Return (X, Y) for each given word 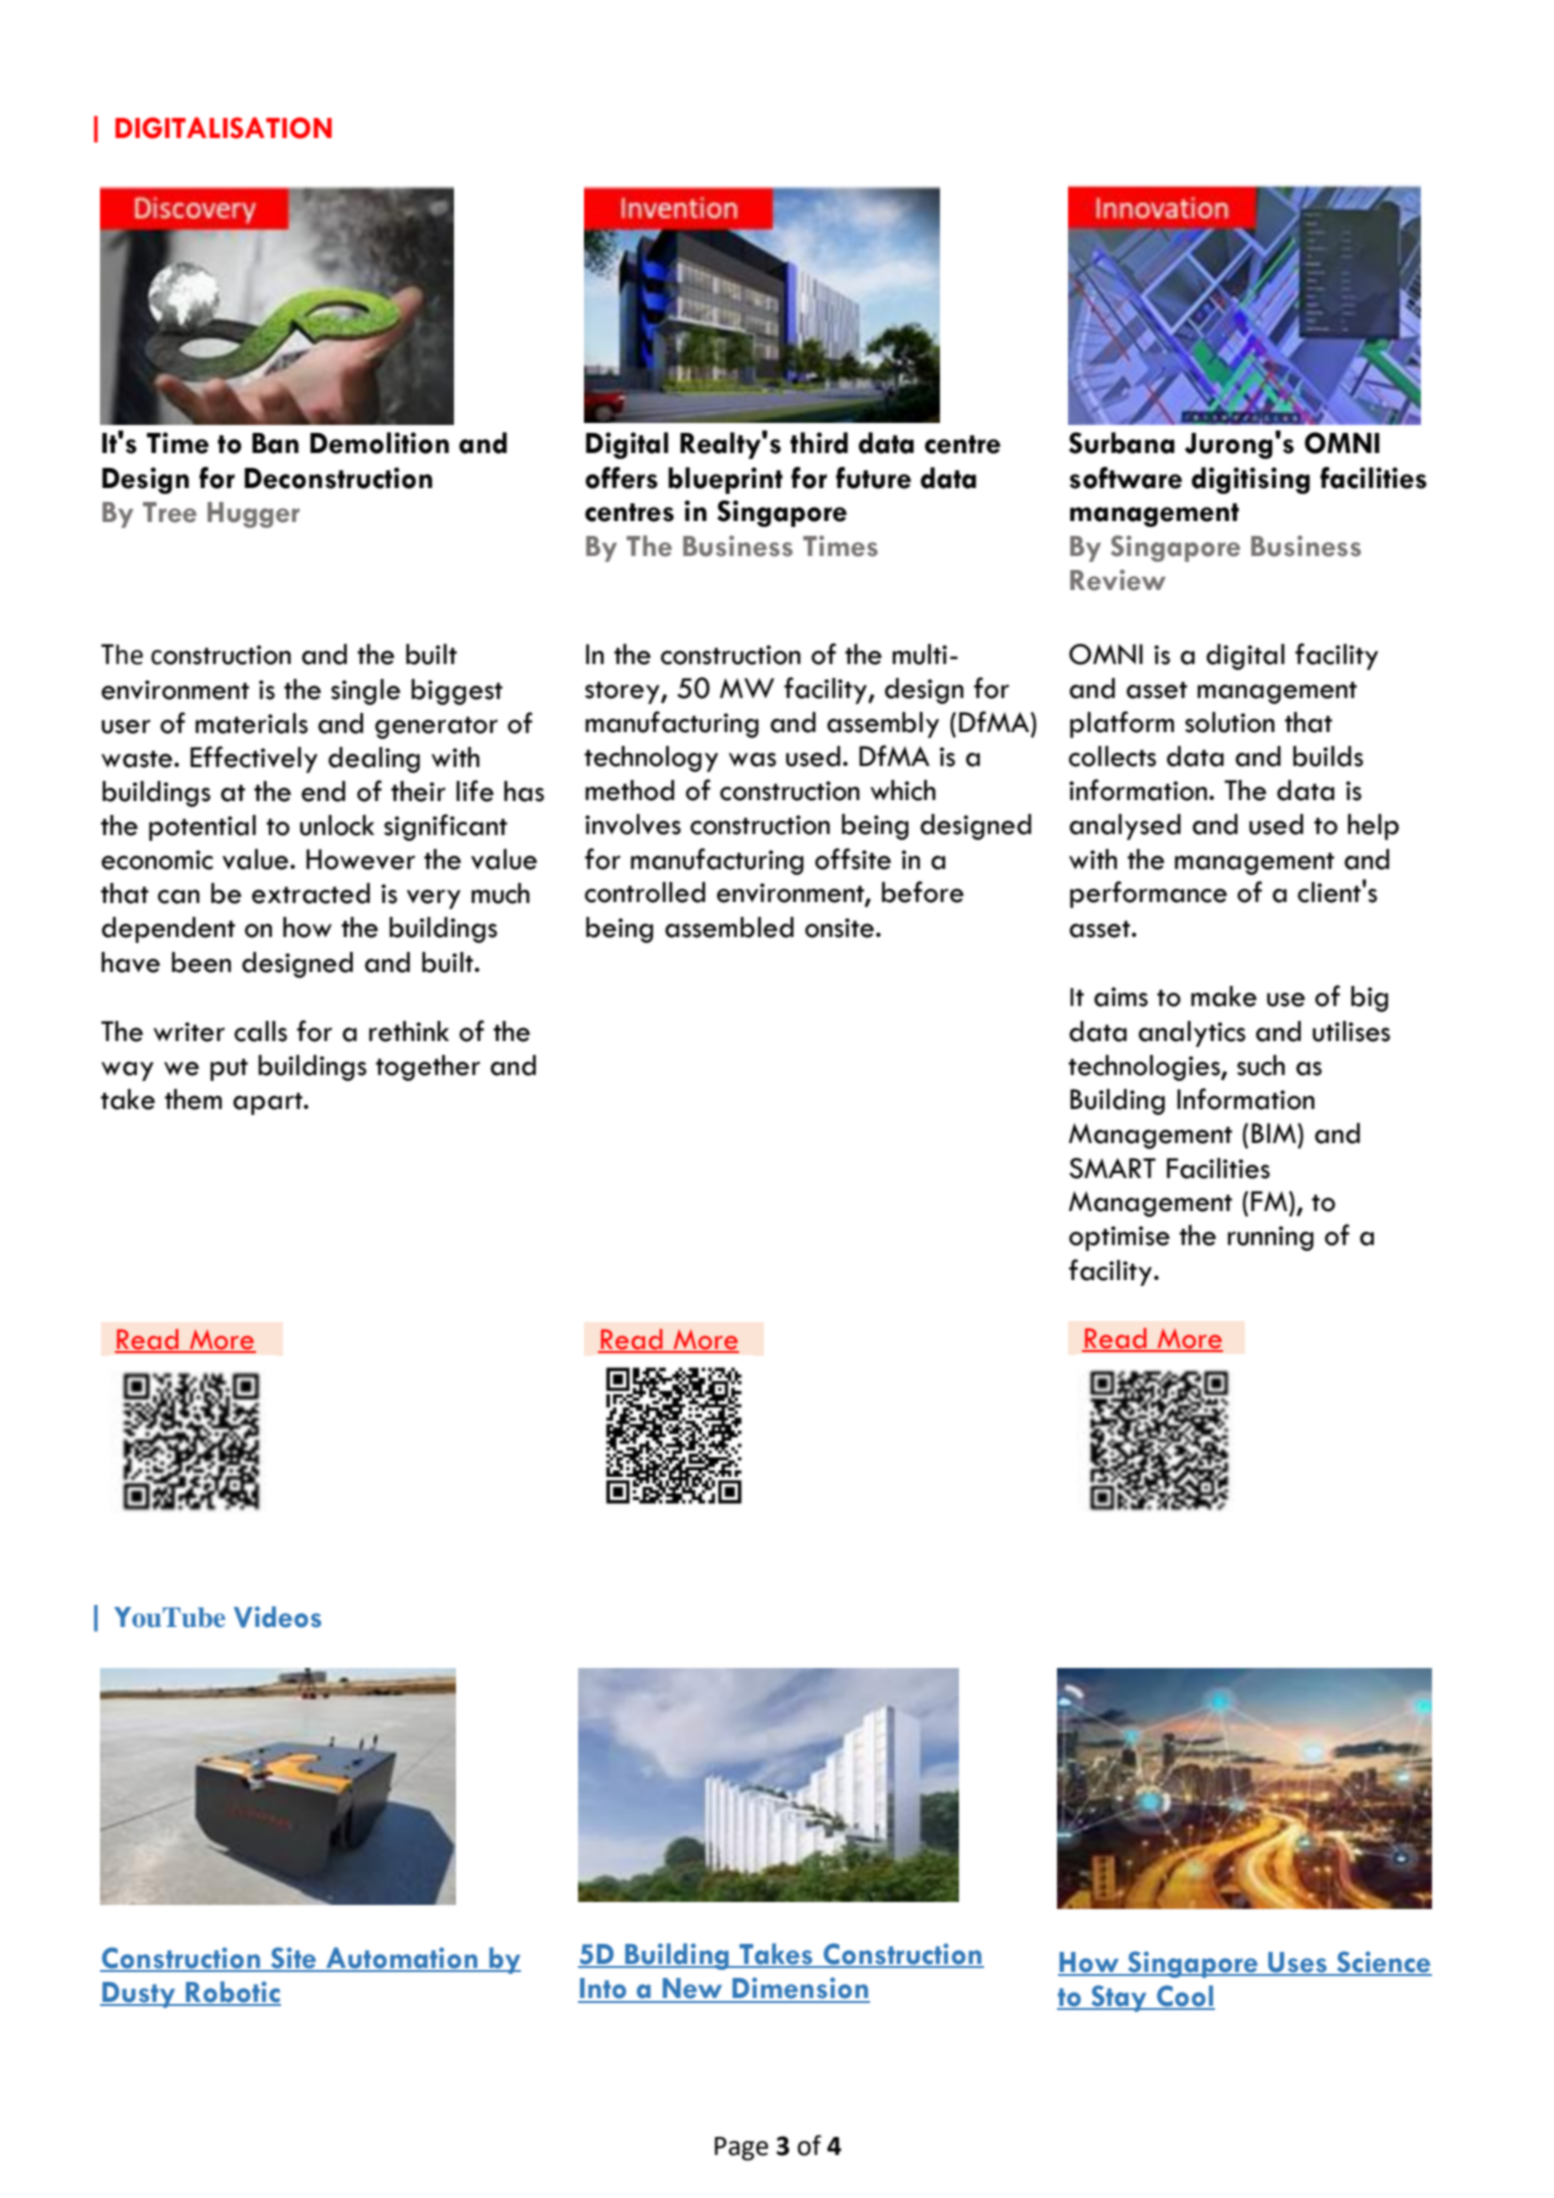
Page (741, 2149)
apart (269, 1104)
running (1271, 1238)
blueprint (725, 480)
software (1125, 478)
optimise (1119, 1238)
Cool (1185, 1997)
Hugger (253, 515)
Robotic (232, 1993)
